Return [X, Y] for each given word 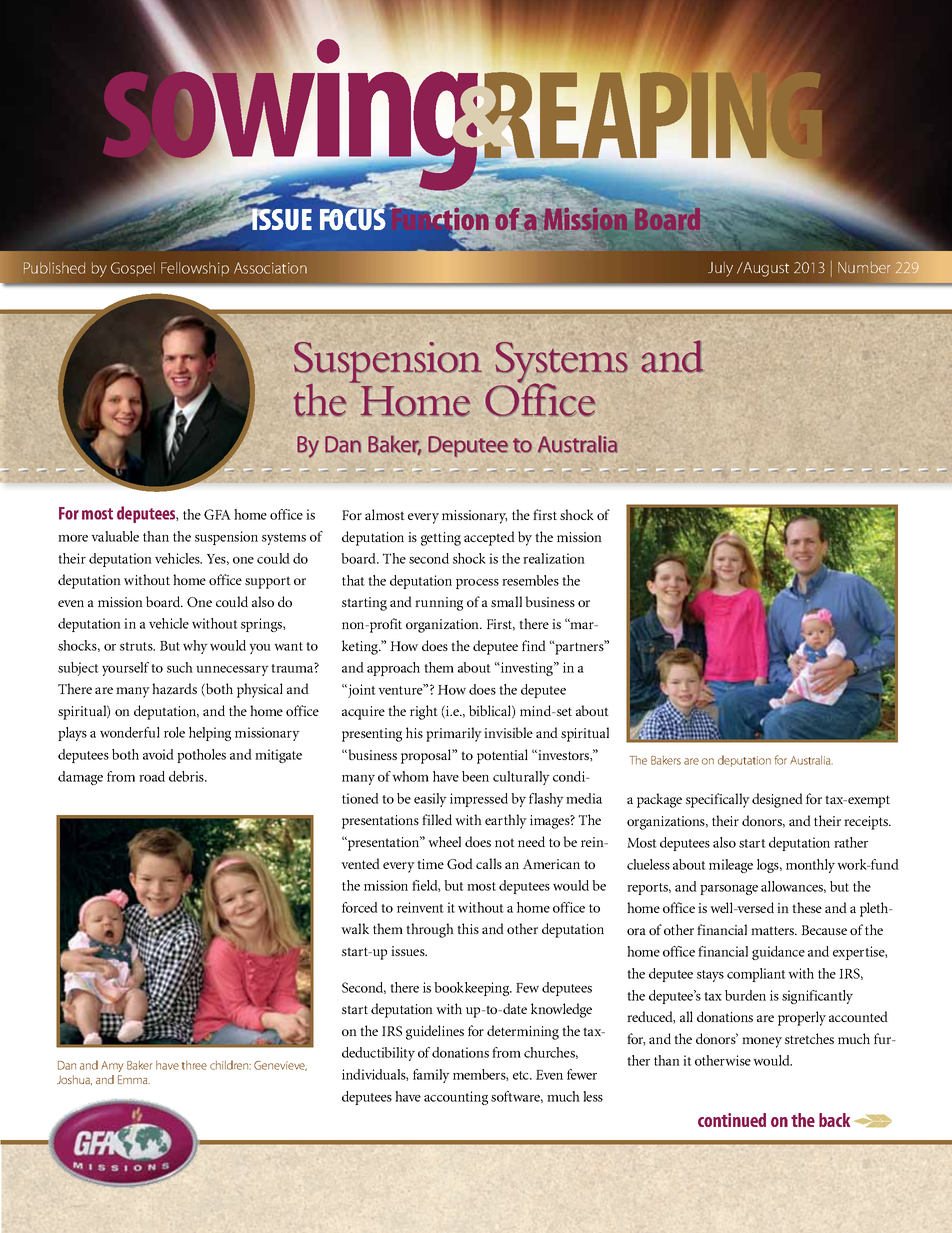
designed [777, 800]
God [460, 863]
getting [441, 539]
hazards [174, 688]
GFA [217, 514]
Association [270, 268]
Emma [134, 1079]
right [424, 712]
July [720, 269]
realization [554, 558]
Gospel [133, 269]
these [807, 907]
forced [360, 907]
